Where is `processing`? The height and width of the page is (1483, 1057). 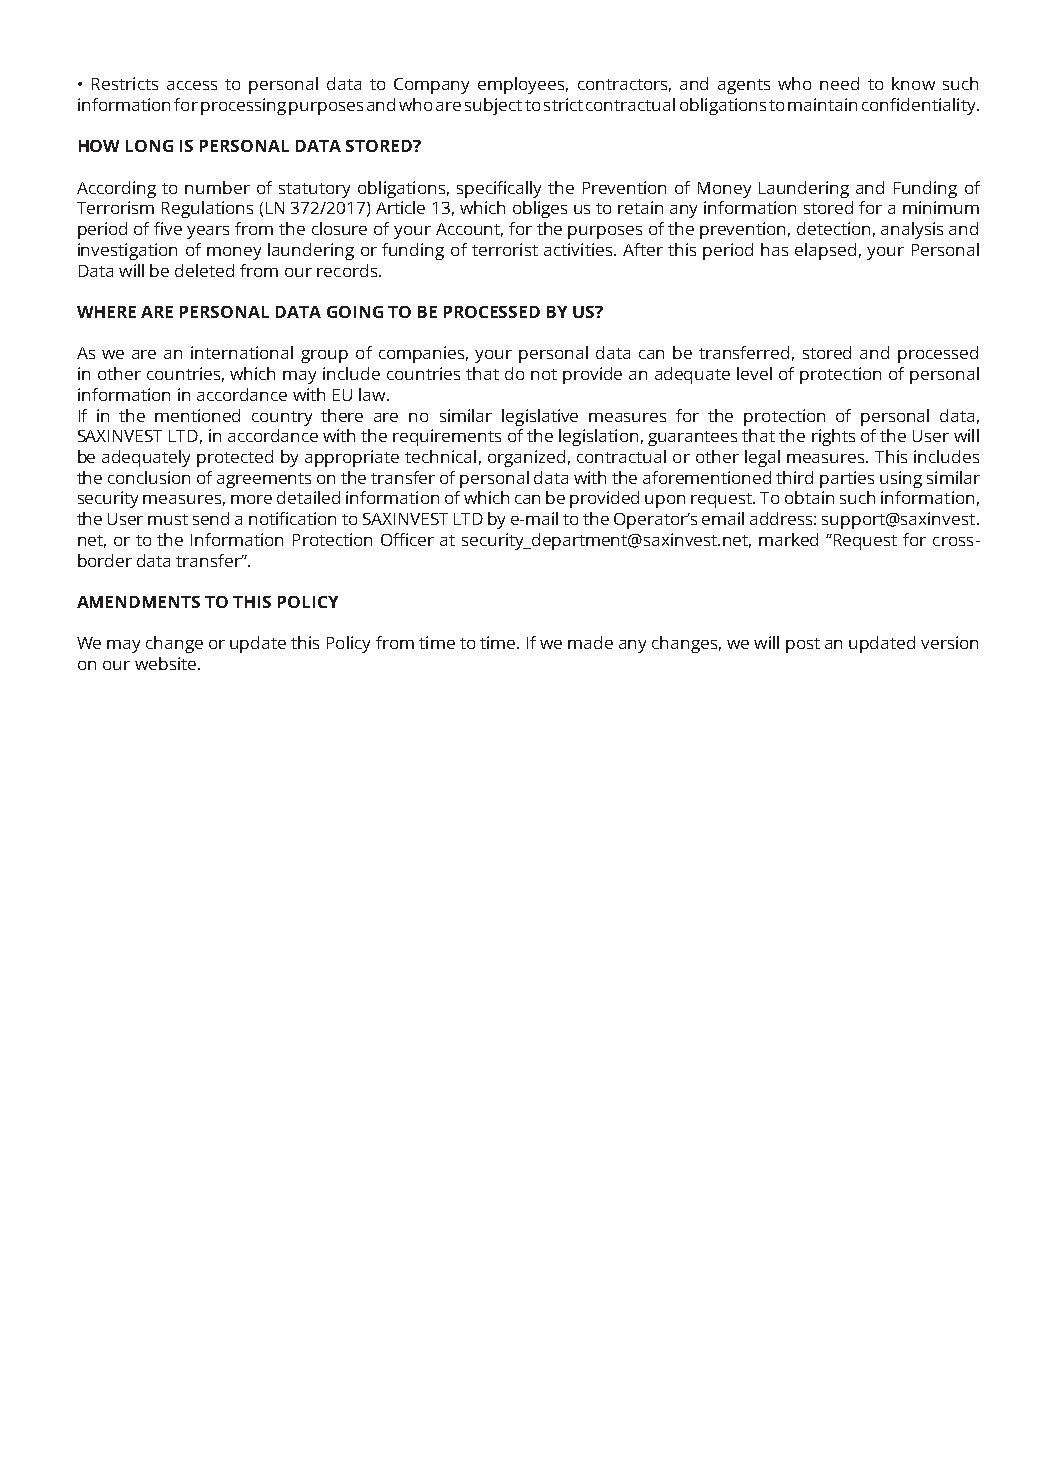
processing is located at coordinates (243, 106).
